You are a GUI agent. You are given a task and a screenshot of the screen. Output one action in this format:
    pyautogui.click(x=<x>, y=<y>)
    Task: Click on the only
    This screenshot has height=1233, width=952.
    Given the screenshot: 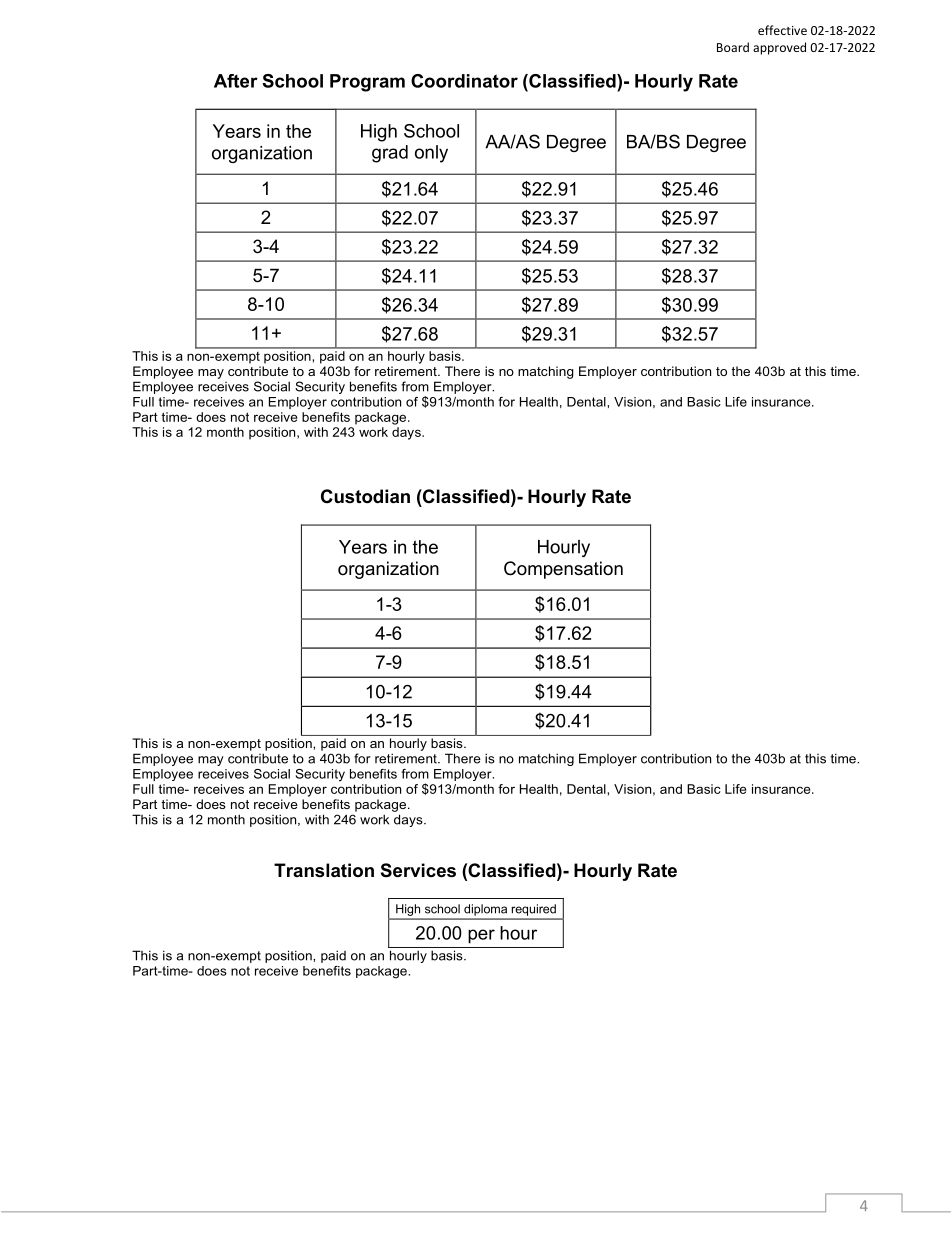 What is the action you would take?
    pyautogui.click(x=431, y=154)
